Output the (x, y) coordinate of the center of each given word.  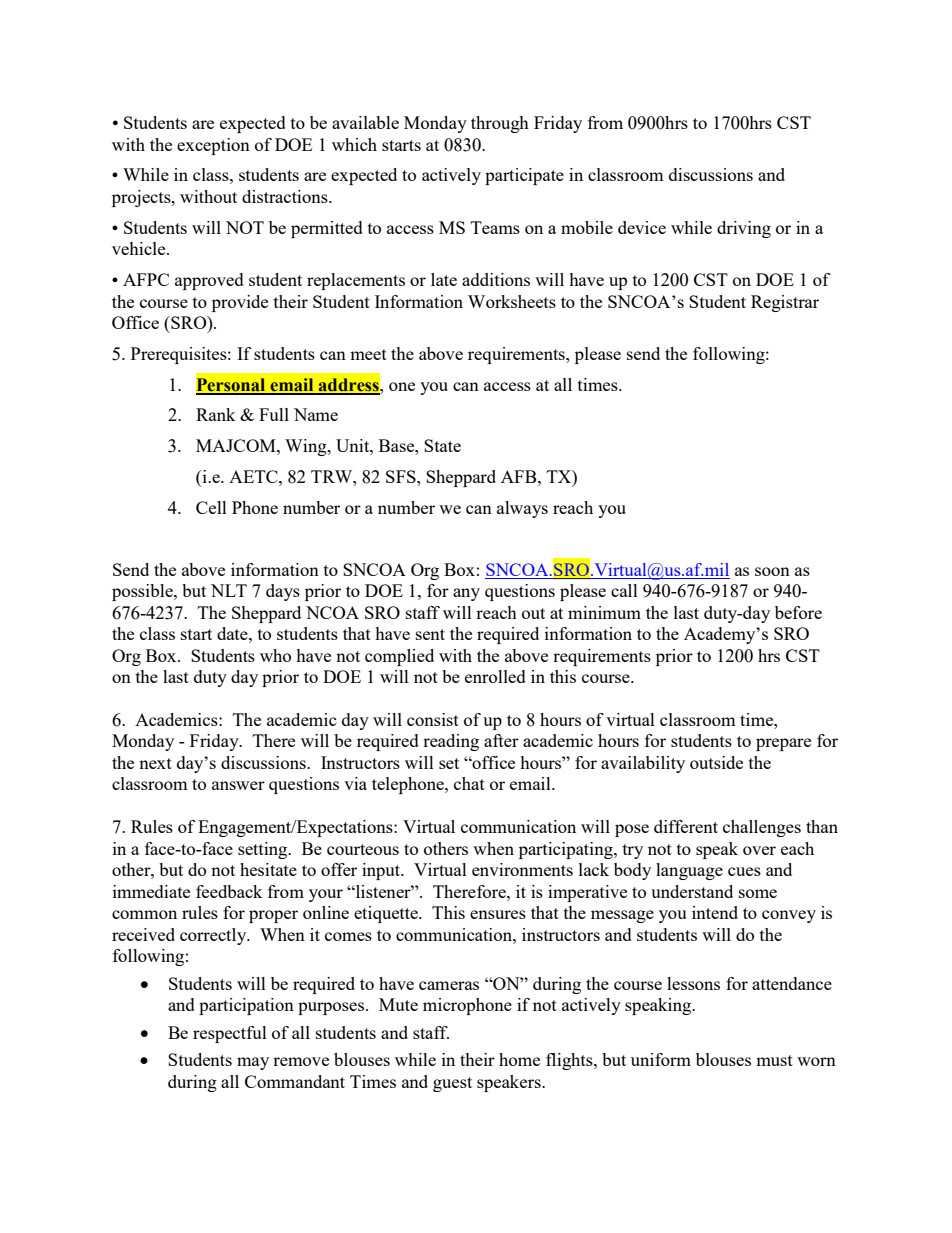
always (522, 509)
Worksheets (512, 301)
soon (772, 571)
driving (744, 229)
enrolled (495, 676)
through (500, 124)
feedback (229, 891)
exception (213, 146)
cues (744, 871)
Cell (211, 507)
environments (522, 869)
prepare (783, 744)
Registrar (785, 303)
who (275, 655)
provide (240, 303)
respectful (230, 1034)
